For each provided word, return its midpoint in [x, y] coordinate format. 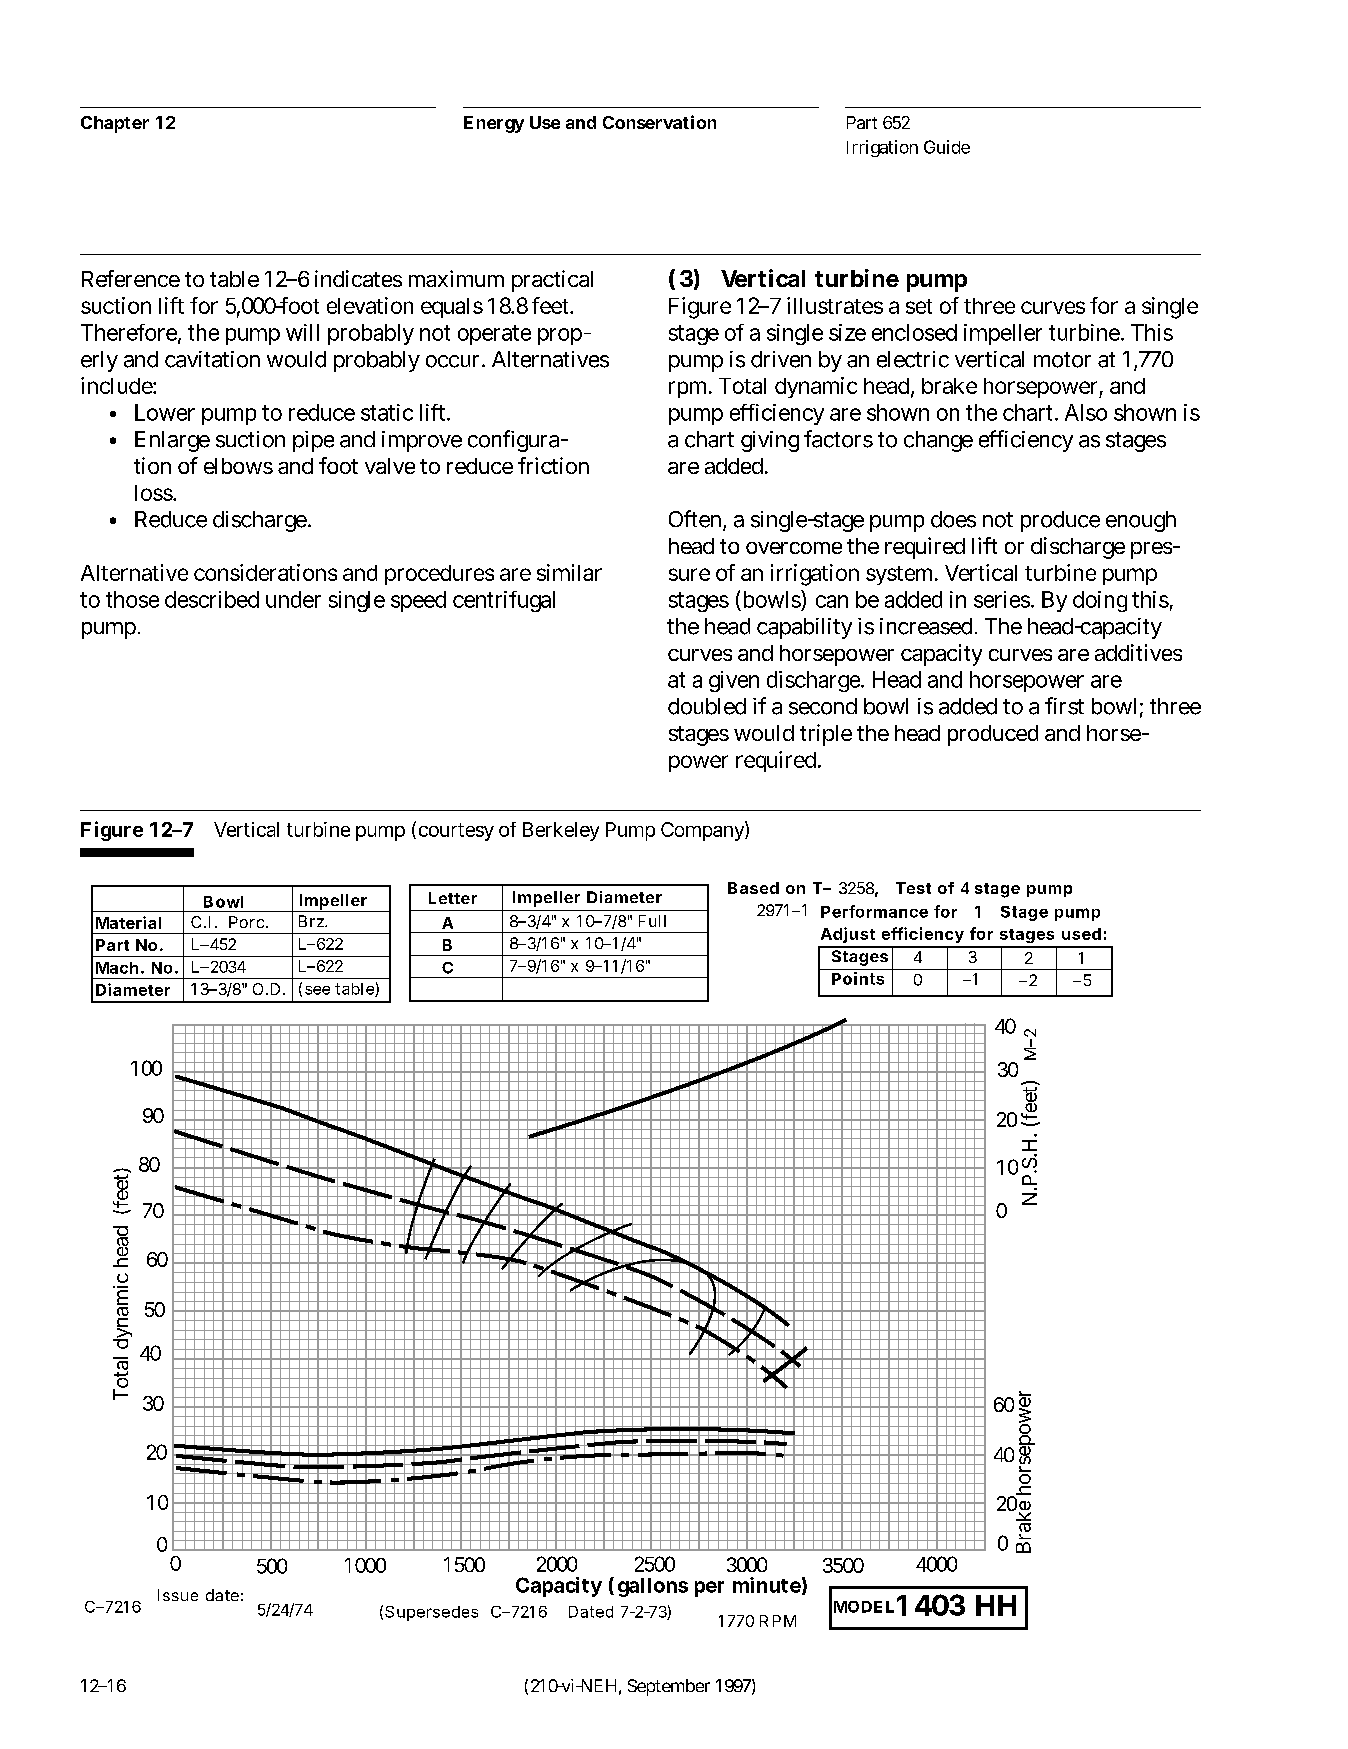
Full [652, 921]
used [1081, 934]
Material [128, 922]
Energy [494, 124]
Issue [178, 1595]
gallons [653, 1587]
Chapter [115, 124]
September [669, 1687]
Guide [947, 147]
